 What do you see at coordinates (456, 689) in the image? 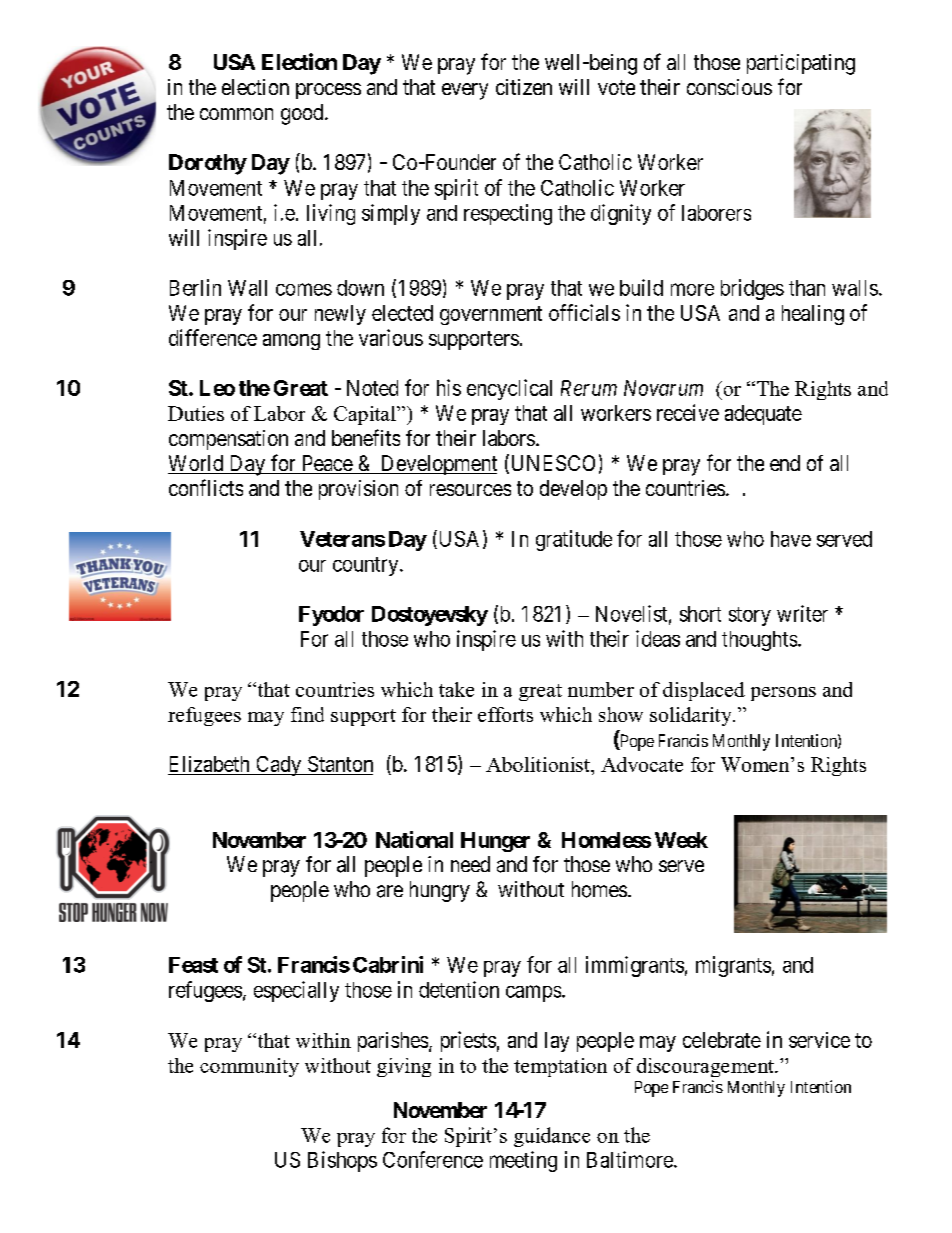
I see `take` at bounding box center [456, 689].
